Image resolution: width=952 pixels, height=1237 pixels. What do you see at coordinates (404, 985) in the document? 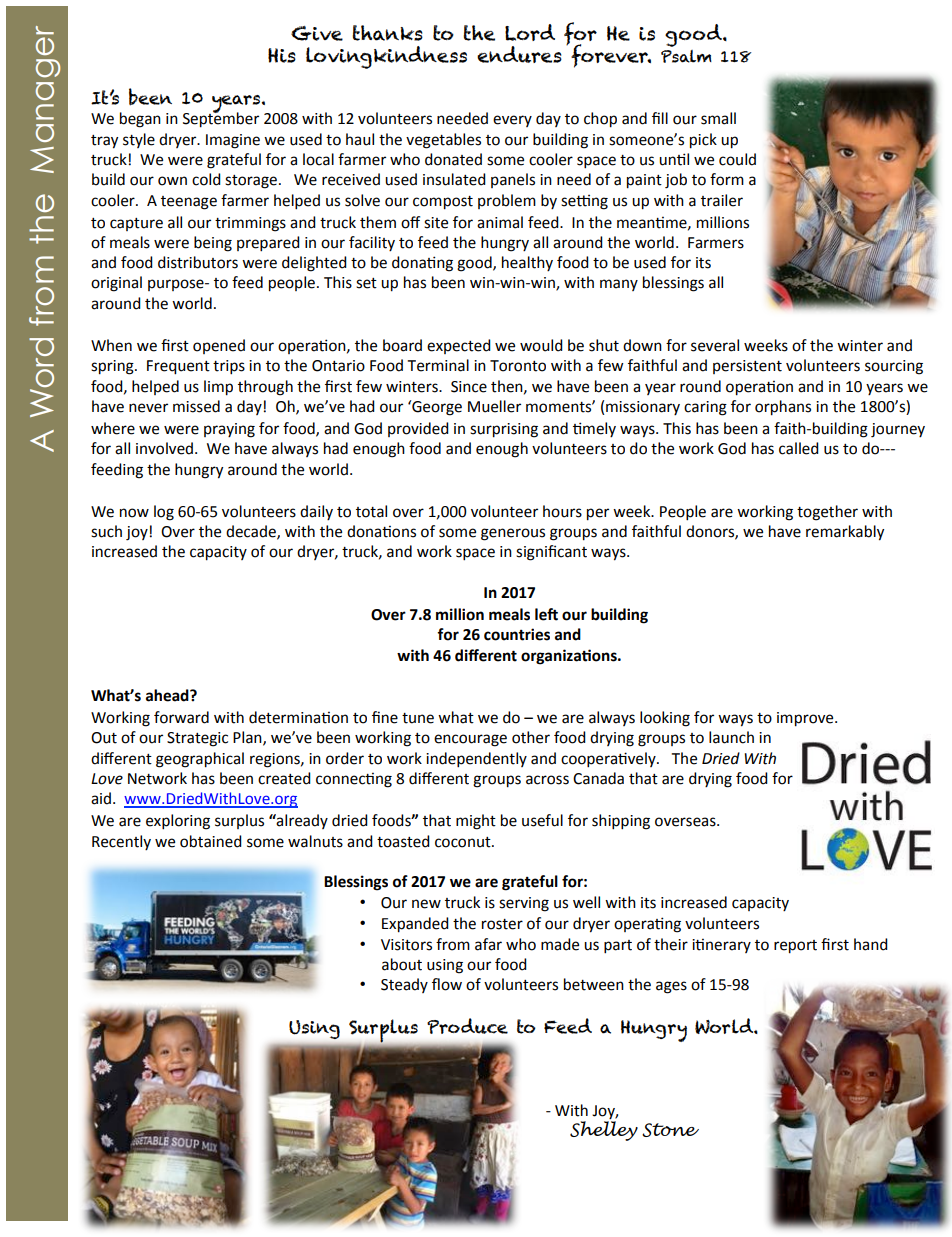
I see `Steady` at bounding box center [404, 985].
